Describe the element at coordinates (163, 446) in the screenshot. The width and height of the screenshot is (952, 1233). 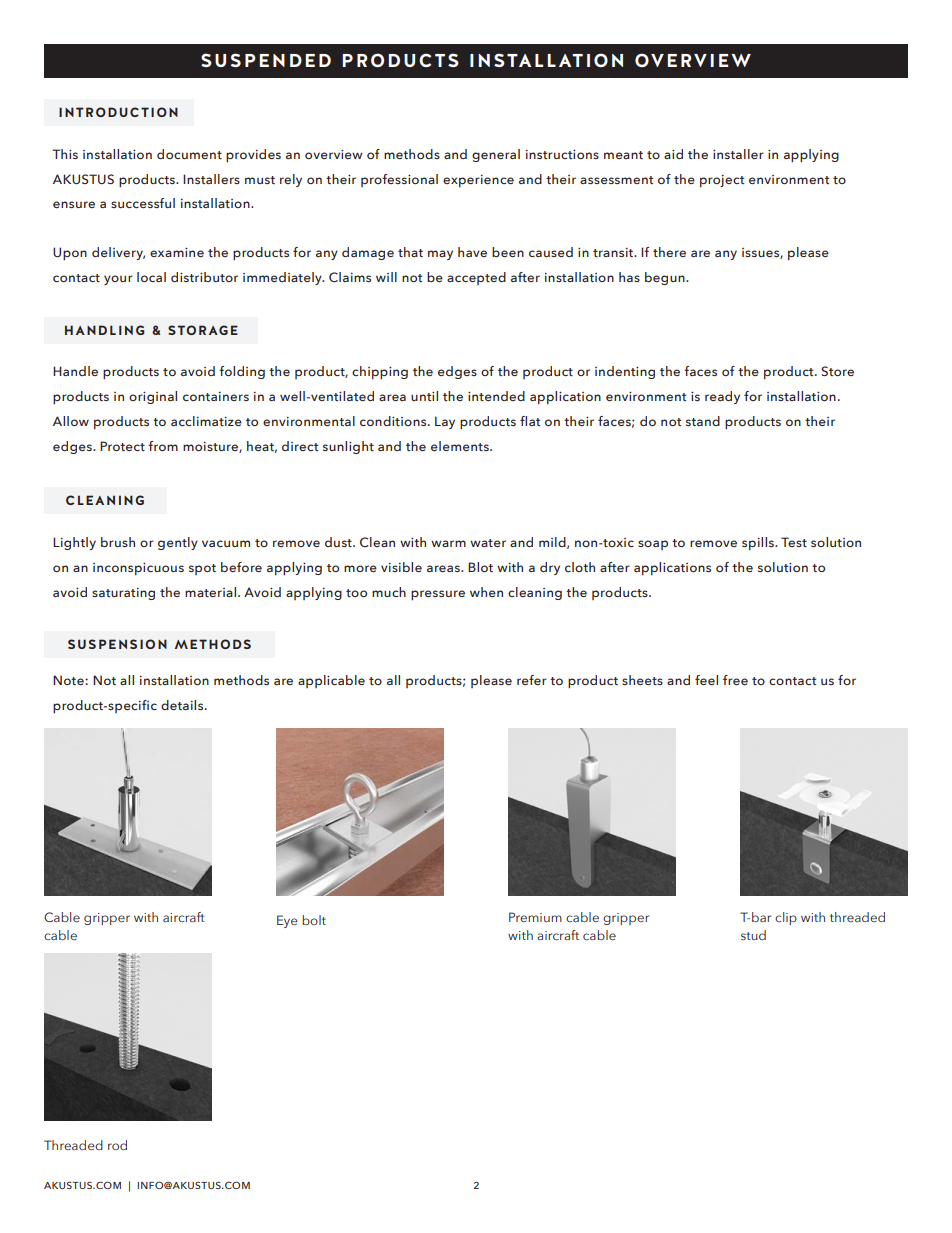
I see `from` at that location.
